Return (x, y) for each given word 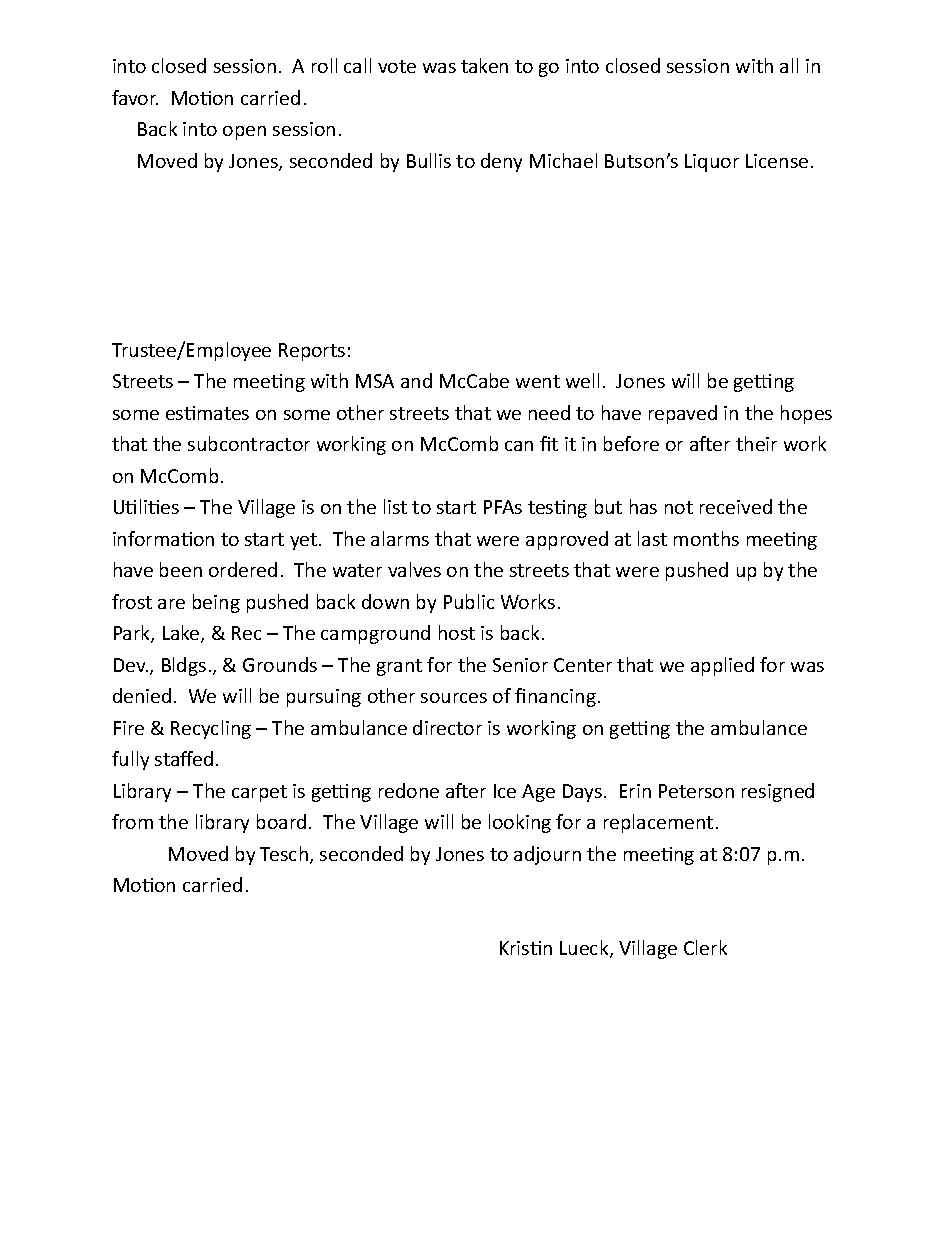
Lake (182, 634)
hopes (806, 414)
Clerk (705, 947)
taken (484, 65)
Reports (312, 352)
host (457, 632)
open (244, 133)
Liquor (712, 163)
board (281, 821)
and (416, 380)
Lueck (585, 949)
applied (722, 666)
